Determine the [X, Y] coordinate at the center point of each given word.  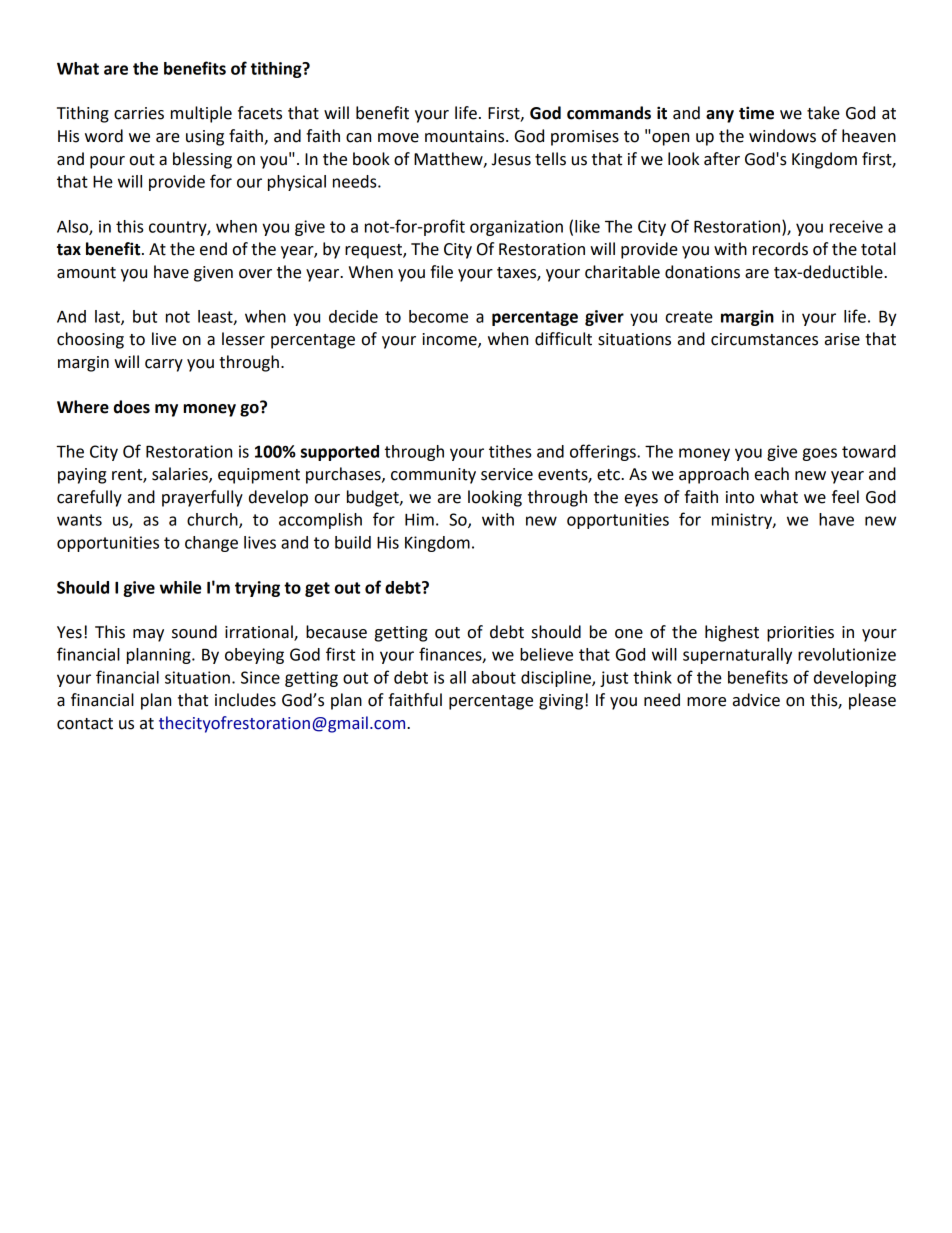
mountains [466, 136]
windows [782, 136]
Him [419, 519]
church [213, 520]
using [205, 138]
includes [245, 700]
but [145, 316]
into [740, 497]
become [438, 316]
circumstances [764, 339]
